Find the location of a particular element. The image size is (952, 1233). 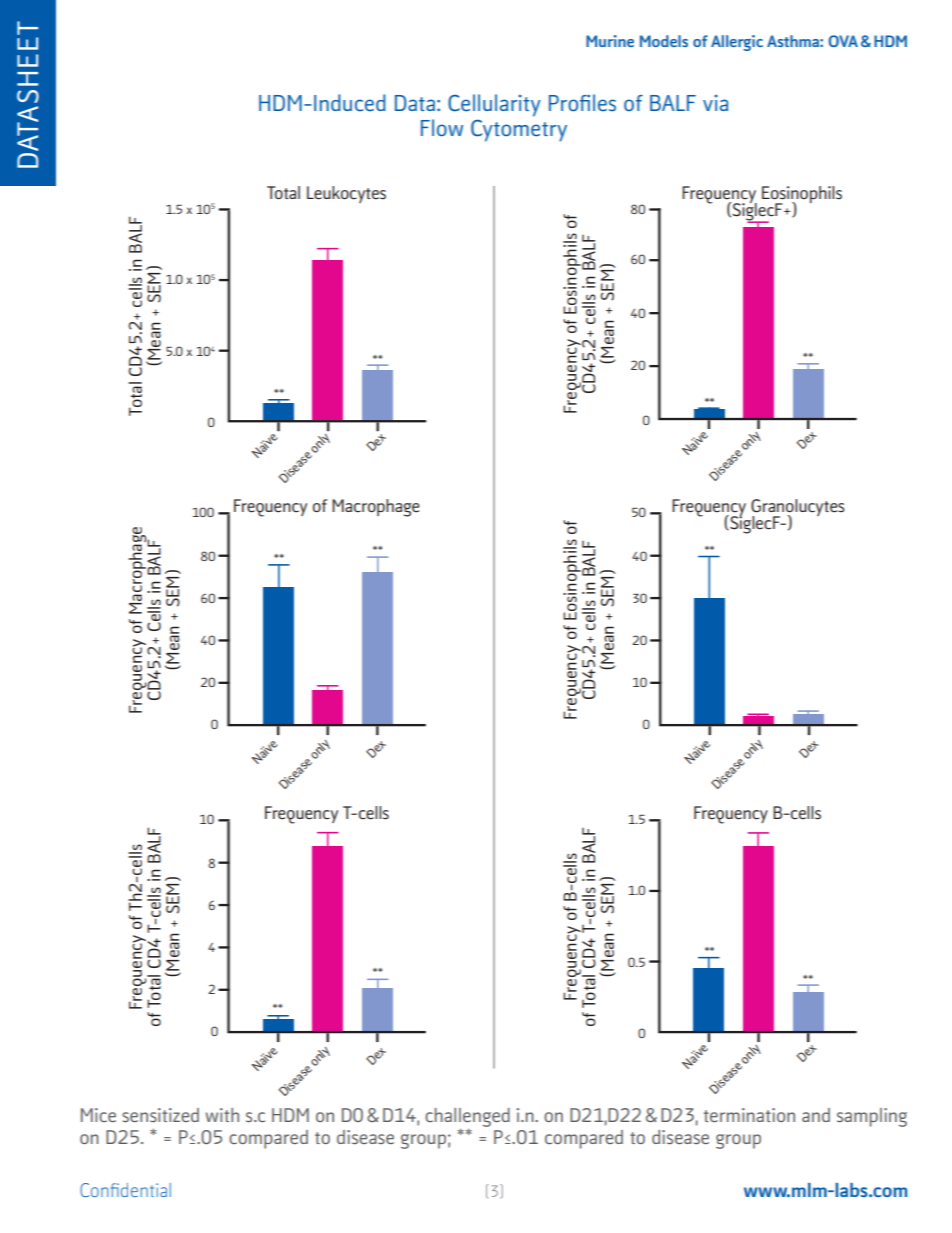

termination is located at coordinates (749, 1115).
